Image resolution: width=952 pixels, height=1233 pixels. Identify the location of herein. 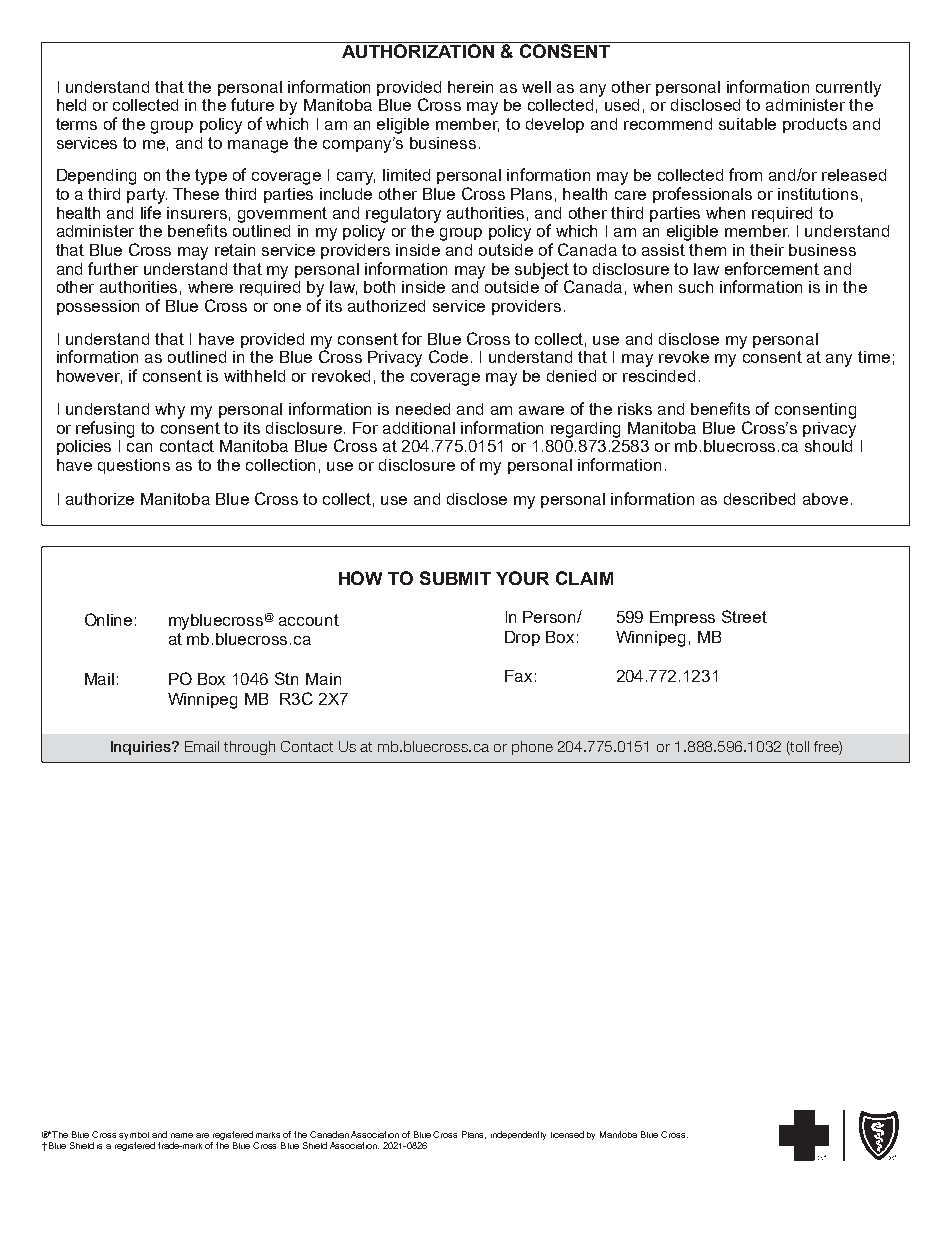
(470, 87).
